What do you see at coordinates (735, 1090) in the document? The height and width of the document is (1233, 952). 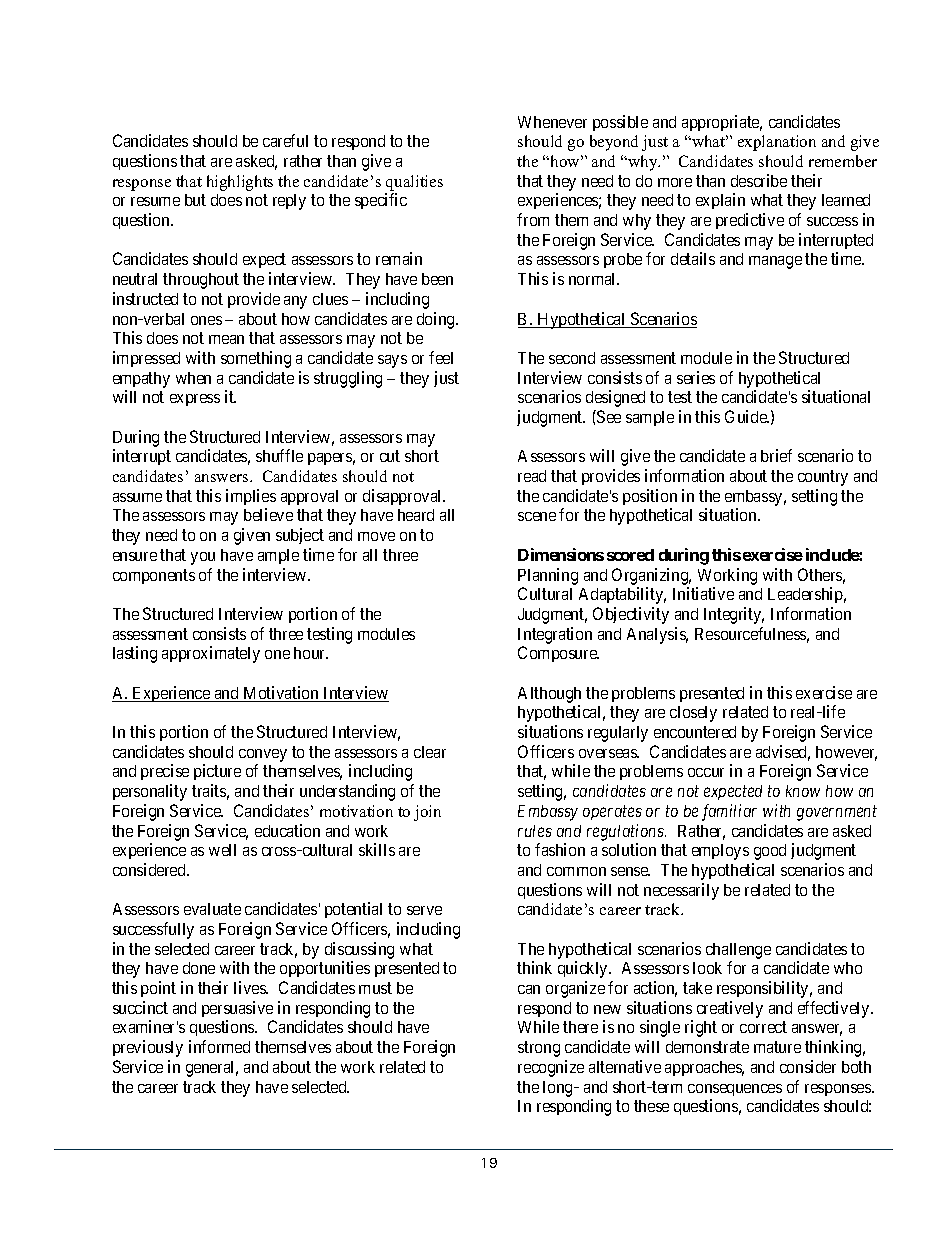 I see `consequences` at bounding box center [735, 1090].
